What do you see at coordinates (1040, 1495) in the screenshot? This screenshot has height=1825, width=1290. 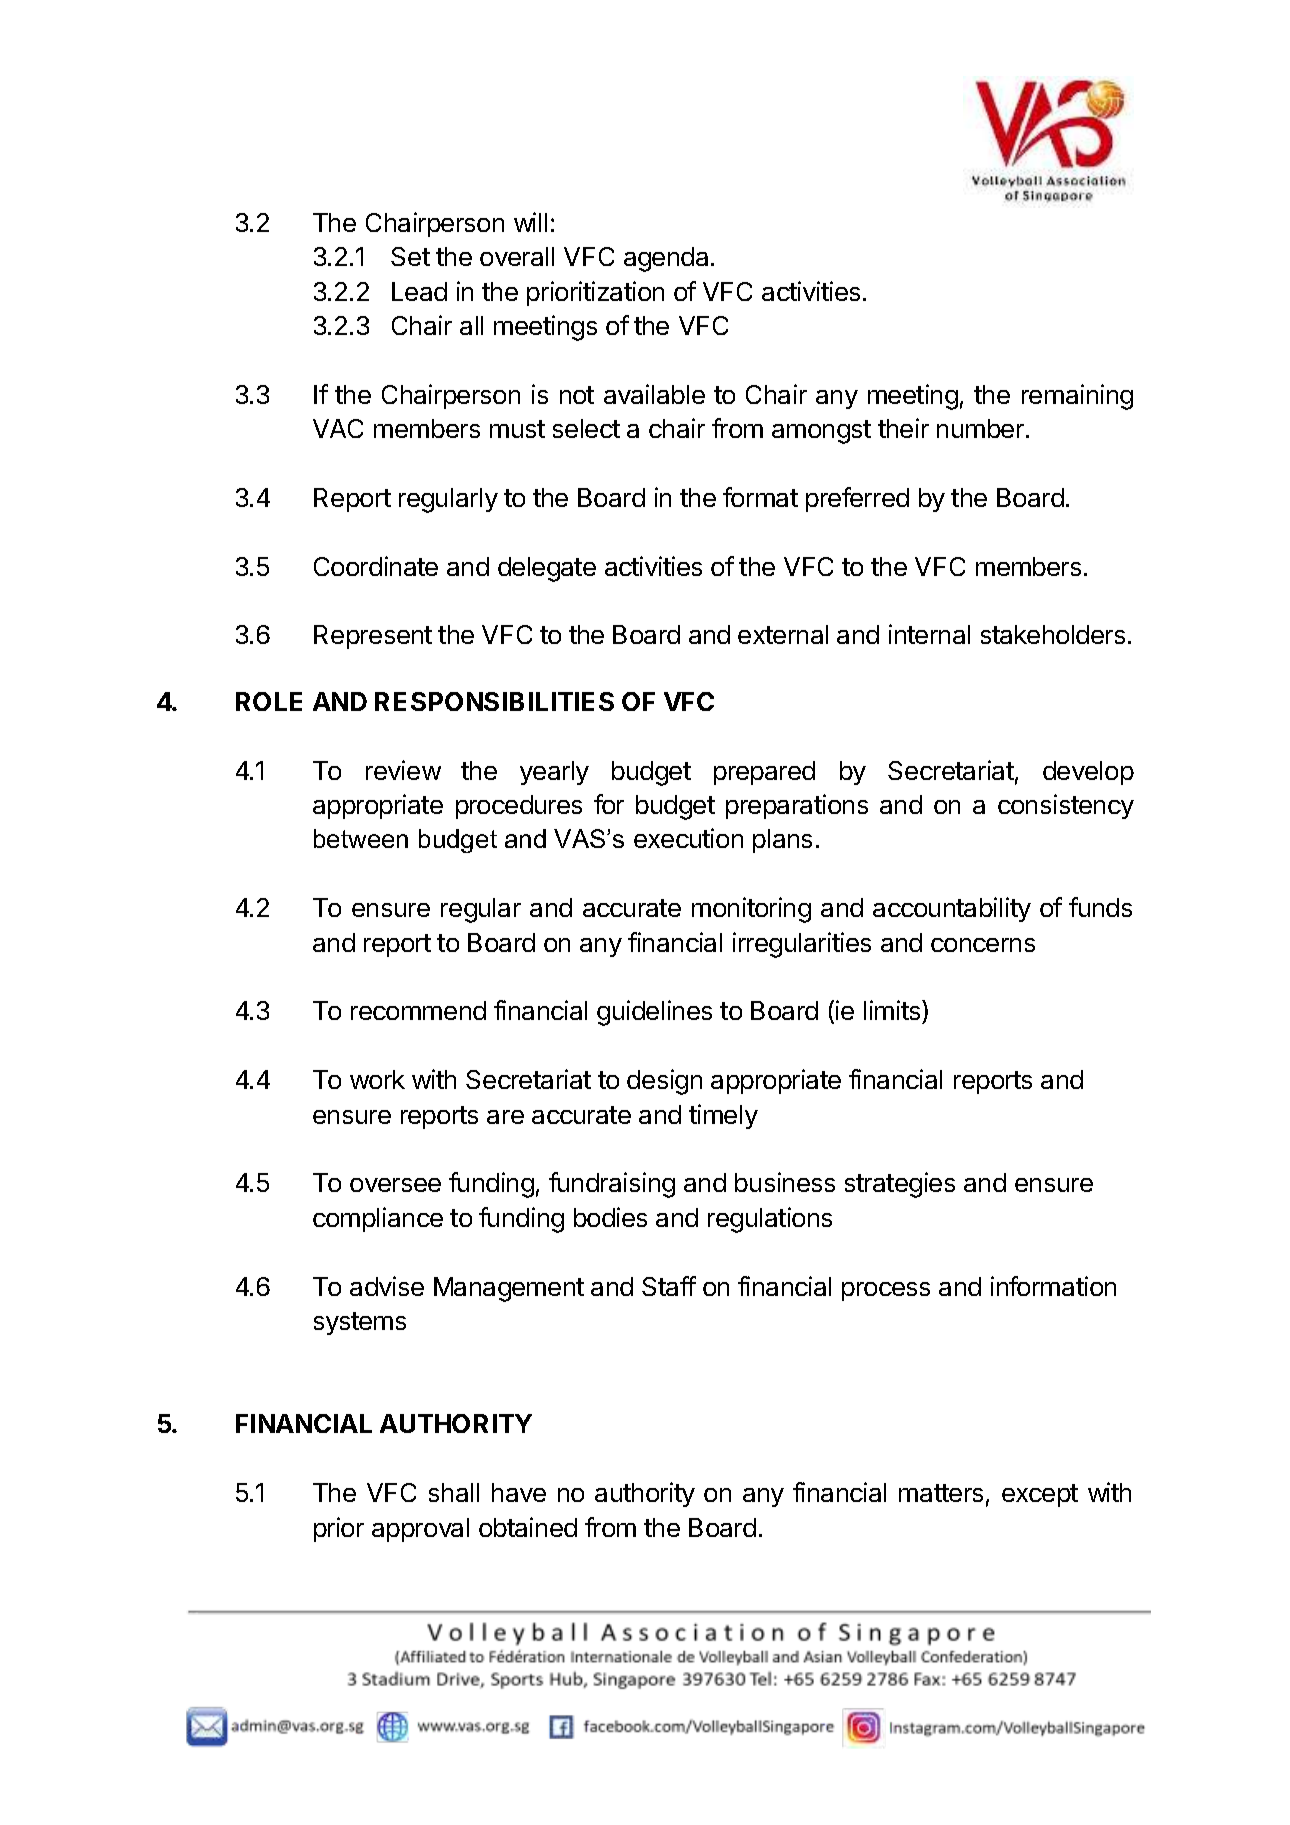 I see `except` at bounding box center [1040, 1495].
